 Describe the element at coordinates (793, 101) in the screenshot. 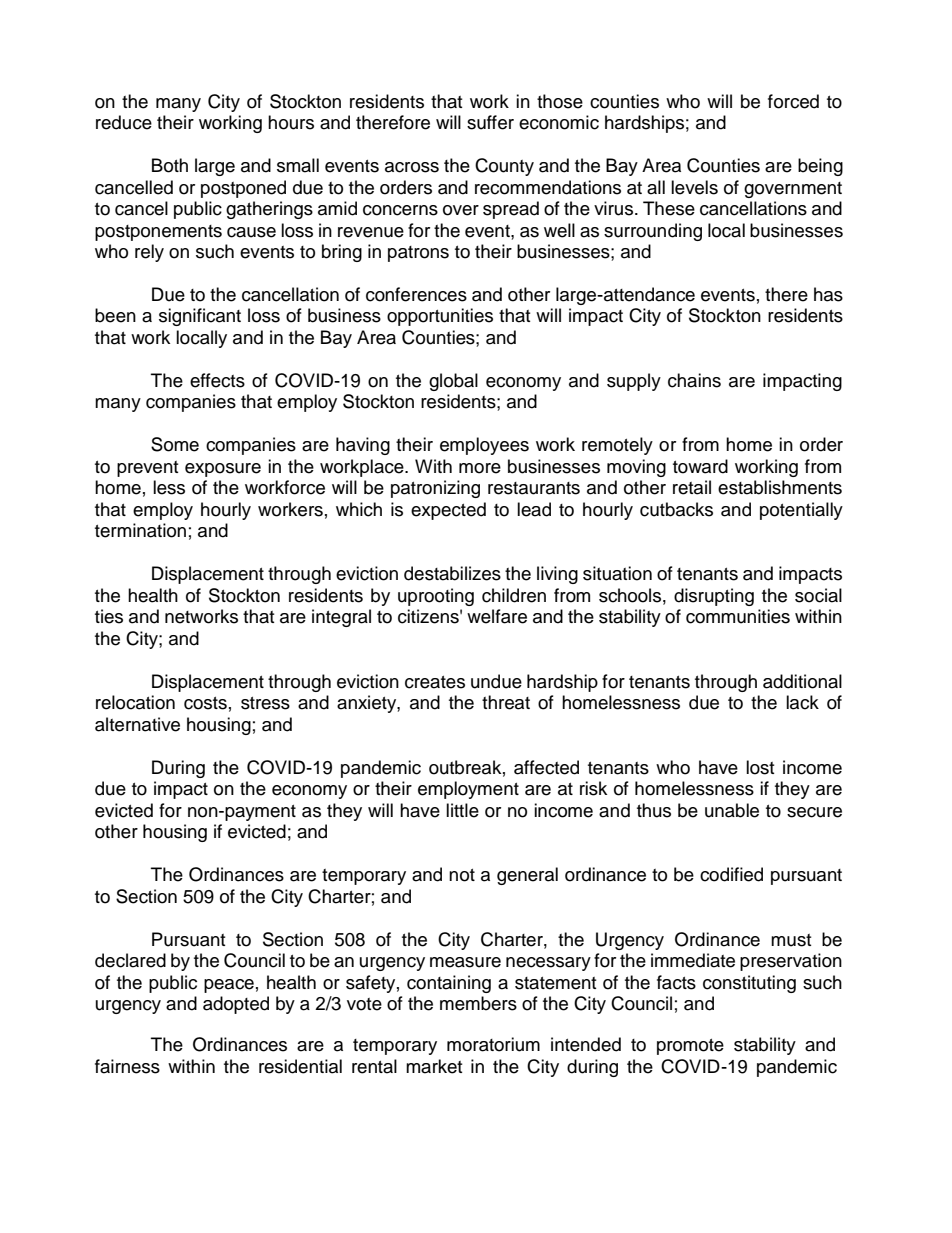

I see `forced` at that location.
